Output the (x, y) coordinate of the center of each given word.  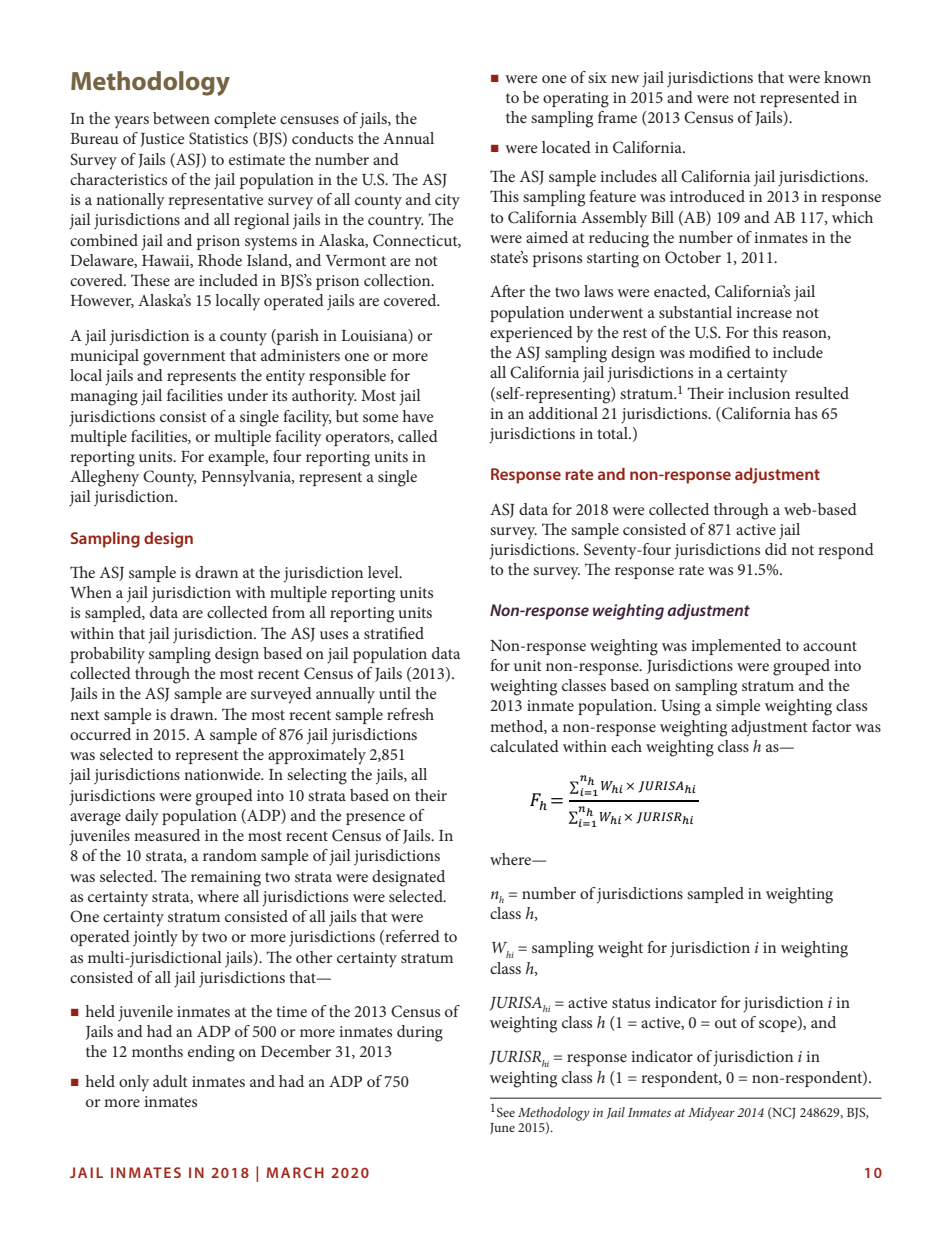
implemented (736, 647)
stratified (394, 633)
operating (576, 100)
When (91, 592)
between (181, 118)
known (847, 77)
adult (170, 1081)
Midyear (711, 1114)
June (502, 1128)
